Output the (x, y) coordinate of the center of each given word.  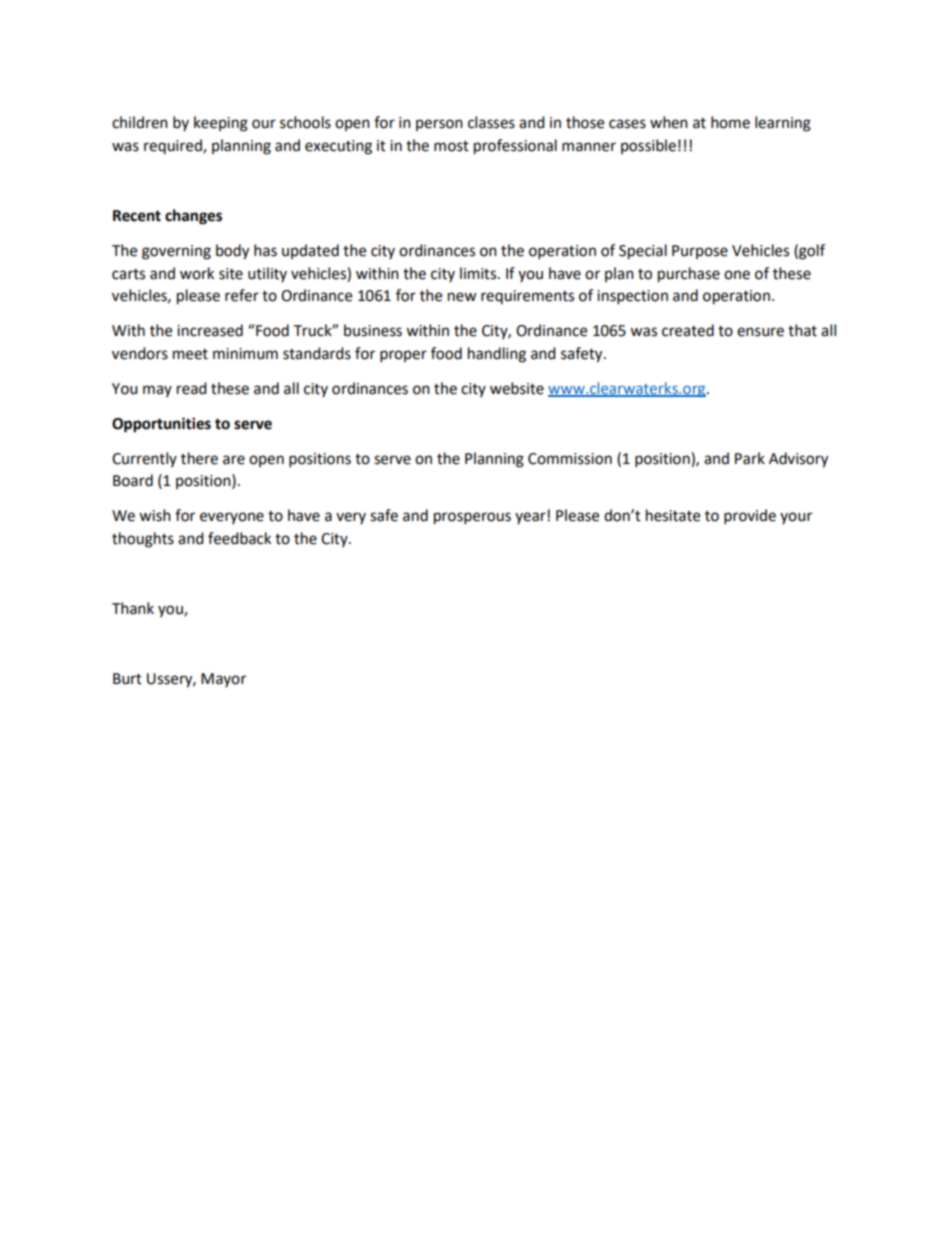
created (688, 330)
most (451, 146)
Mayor (223, 680)
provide (750, 517)
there (199, 458)
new (462, 297)
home (730, 122)
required (174, 146)
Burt (127, 679)
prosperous (472, 518)
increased (210, 330)
